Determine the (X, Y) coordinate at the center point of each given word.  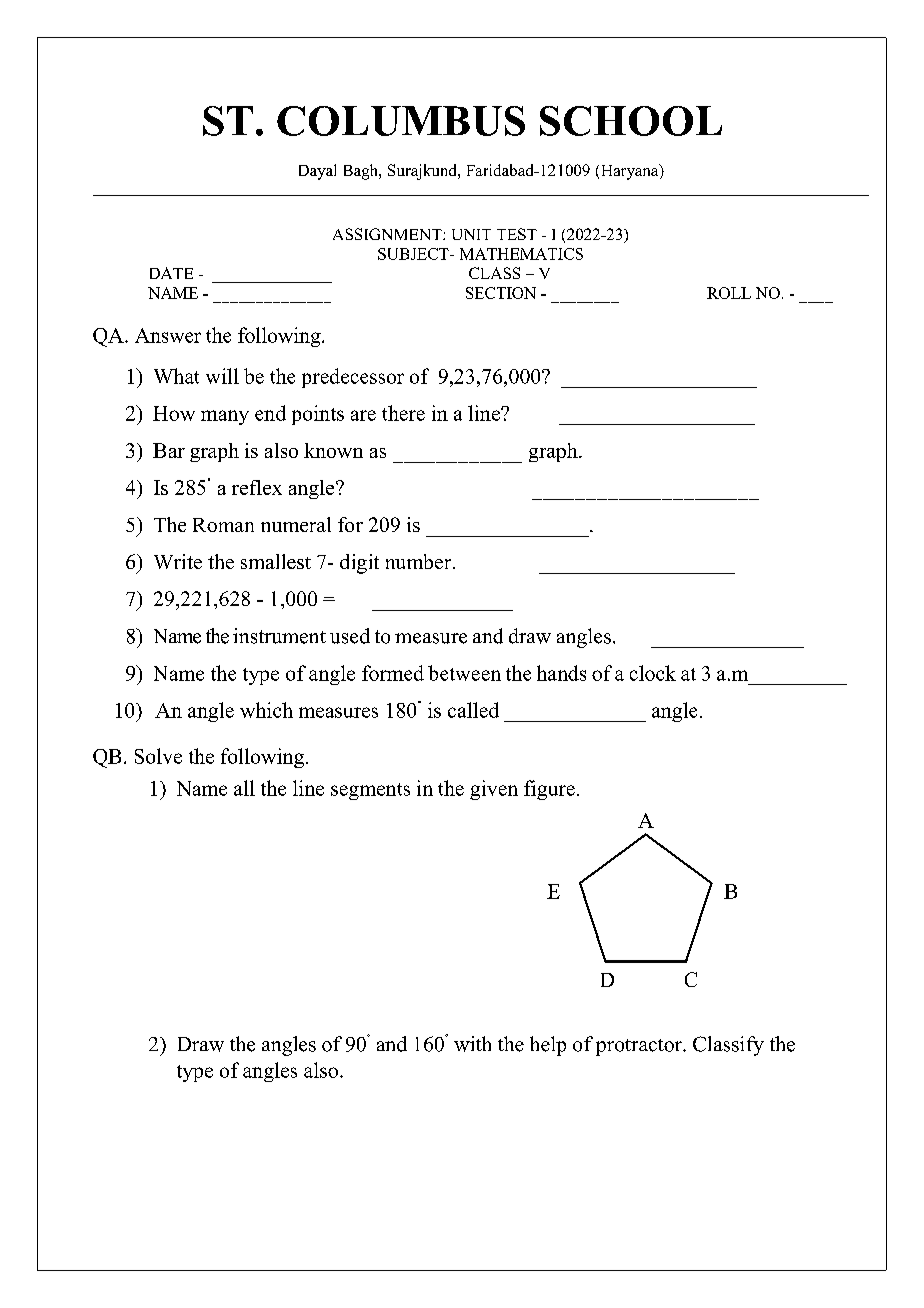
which (266, 710)
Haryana (631, 172)
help (548, 1046)
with (472, 1044)
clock (653, 673)
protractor (640, 1047)
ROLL (729, 293)
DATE (171, 273)
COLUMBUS (401, 121)
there (403, 413)
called (473, 710)
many (225, 417)
